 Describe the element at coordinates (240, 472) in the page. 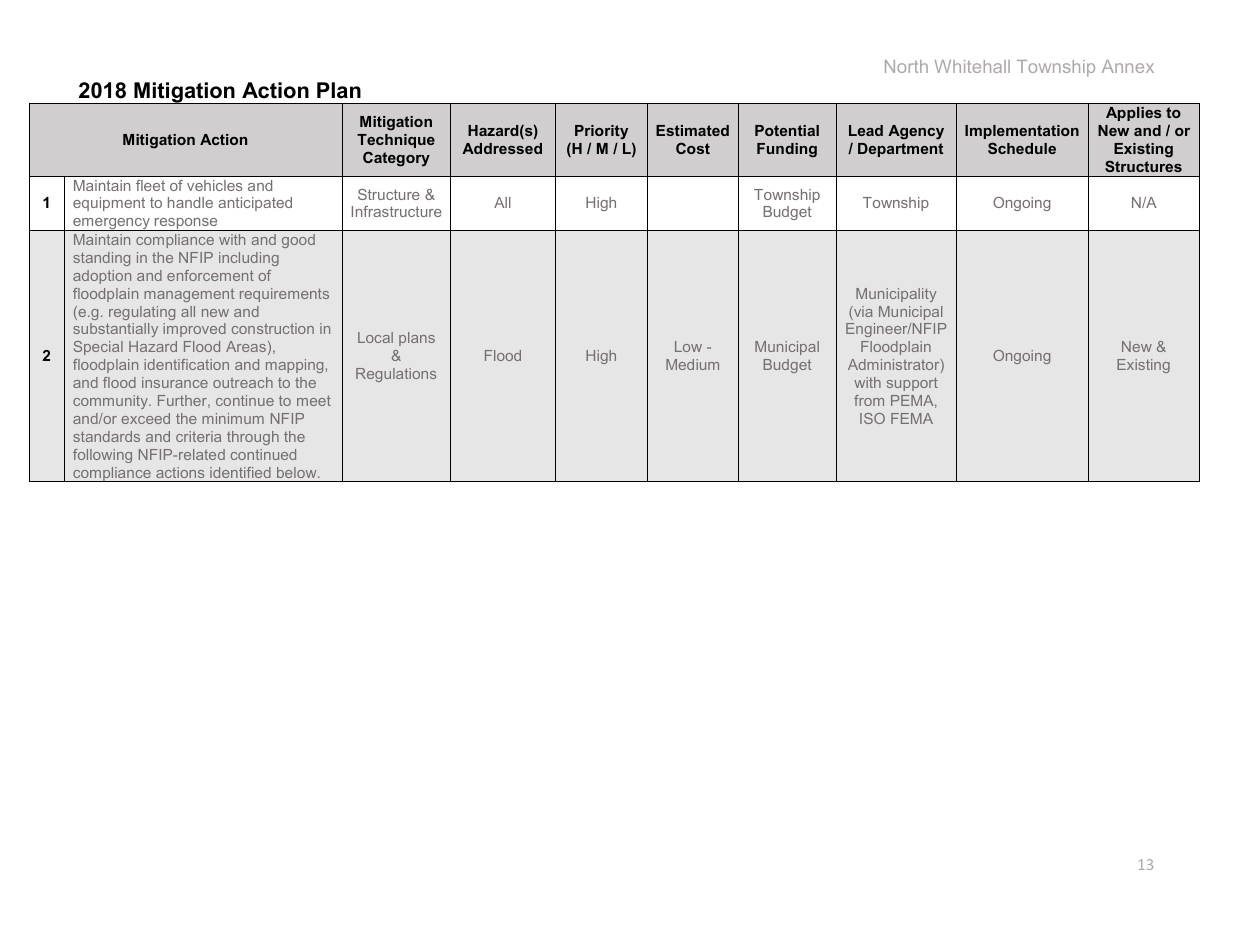

I see `identified` at that location.
